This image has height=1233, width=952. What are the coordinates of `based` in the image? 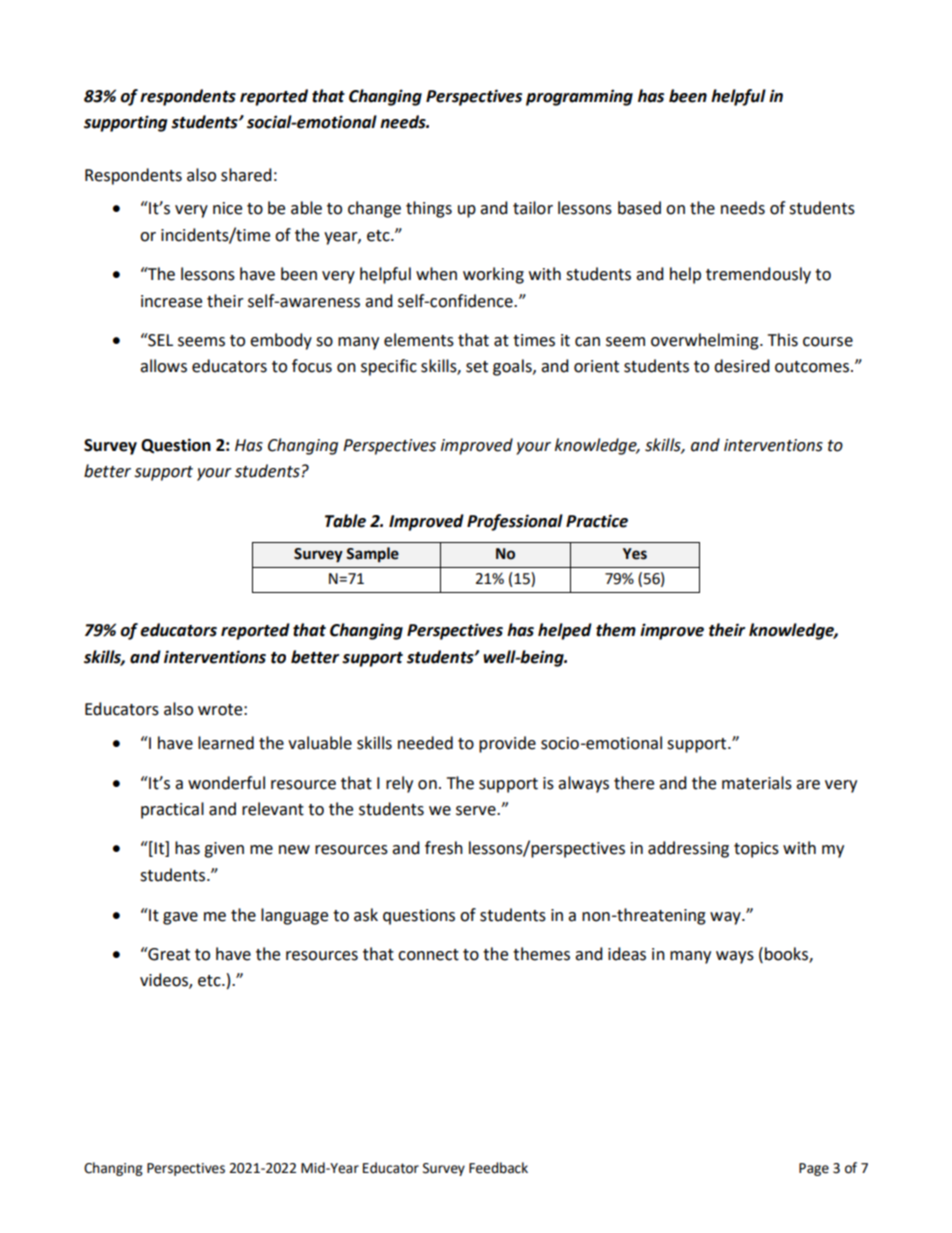 It's located at (639, 208).
